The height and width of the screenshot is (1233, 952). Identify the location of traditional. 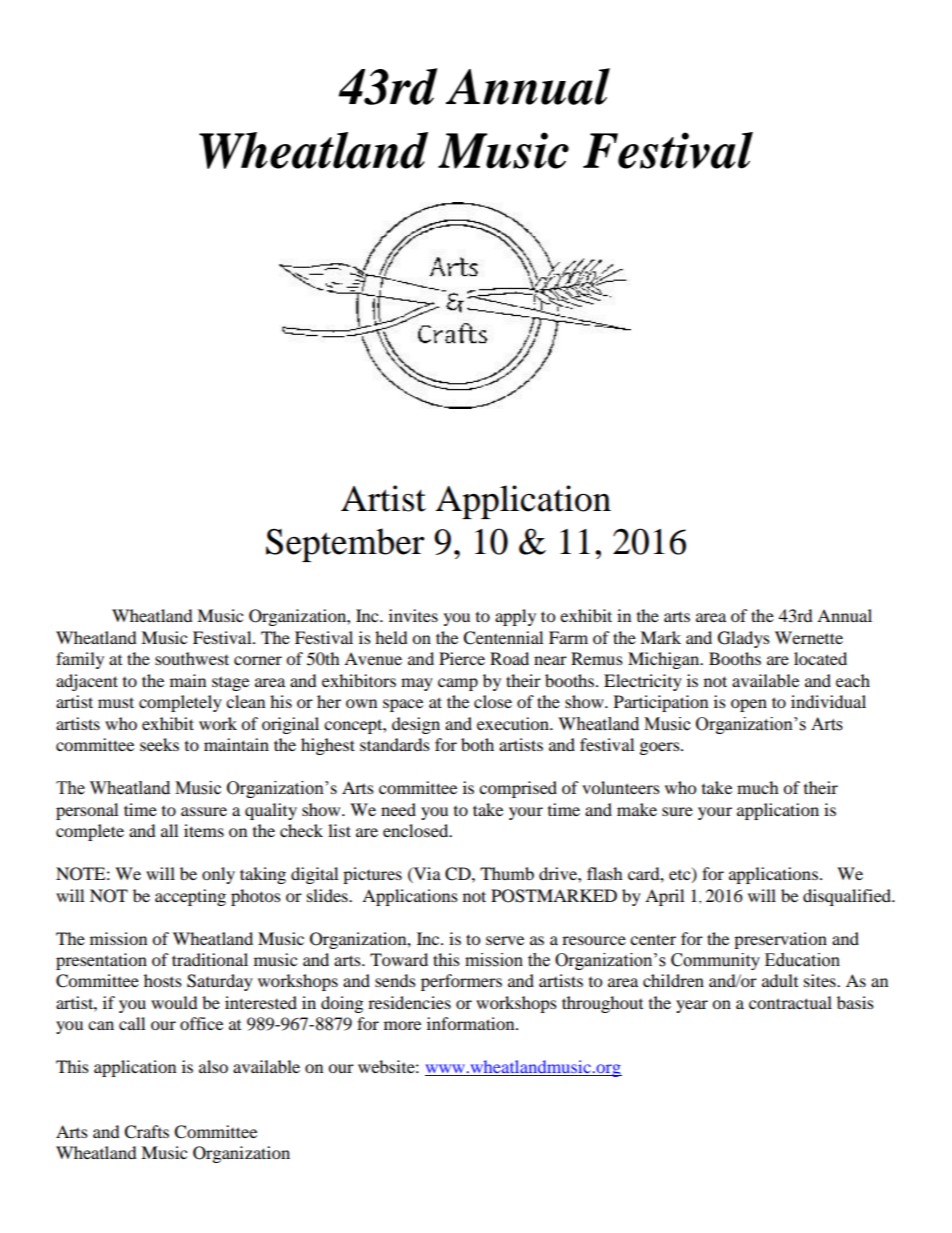
(210, 959).
